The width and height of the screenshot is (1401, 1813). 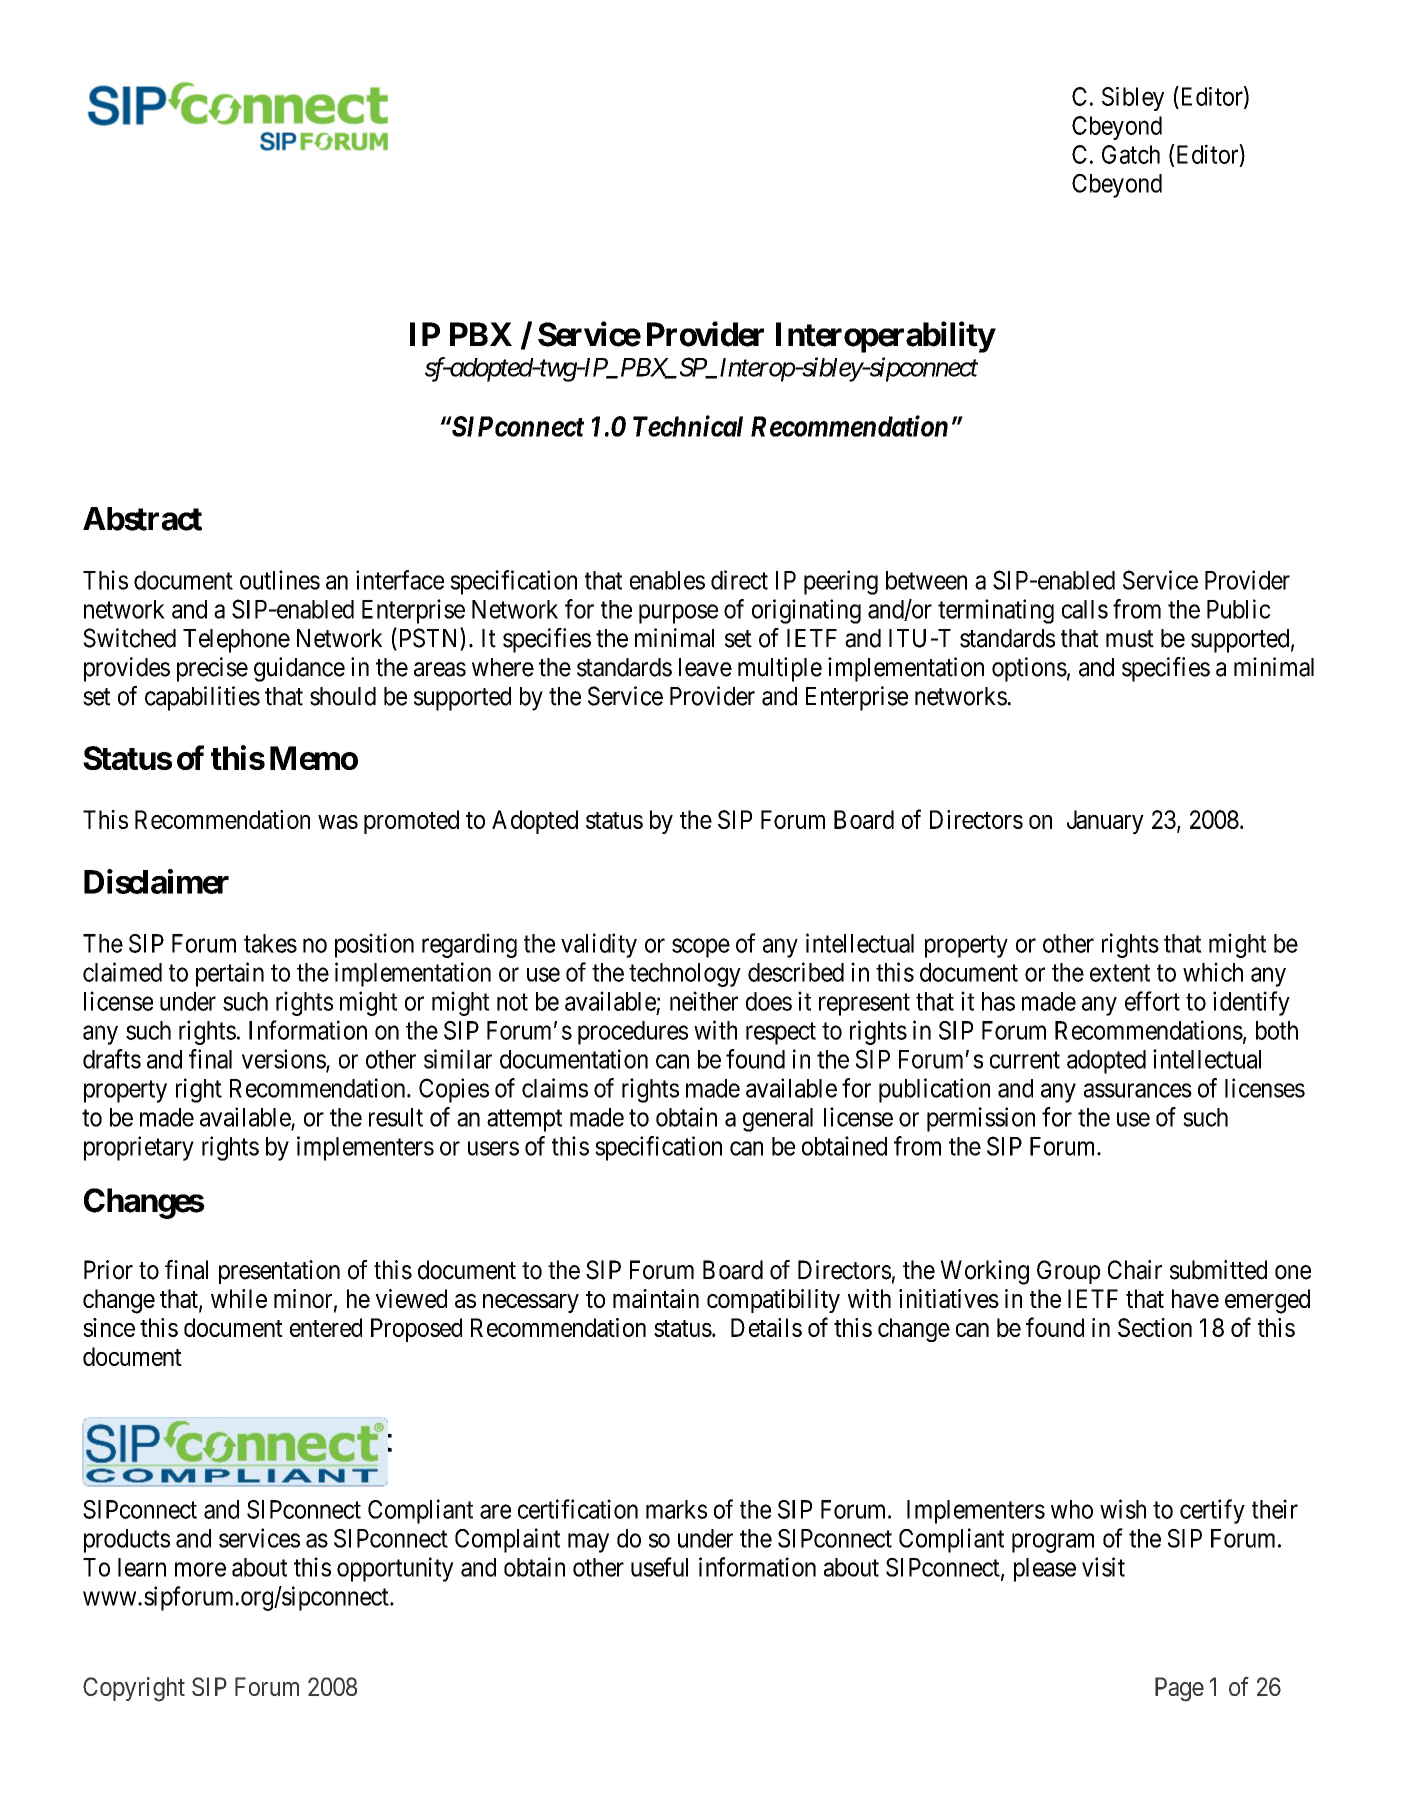 What do you see at coordinates (701, 948) in the screenshot?
I see `scope` at bounding box center [701, 948].
